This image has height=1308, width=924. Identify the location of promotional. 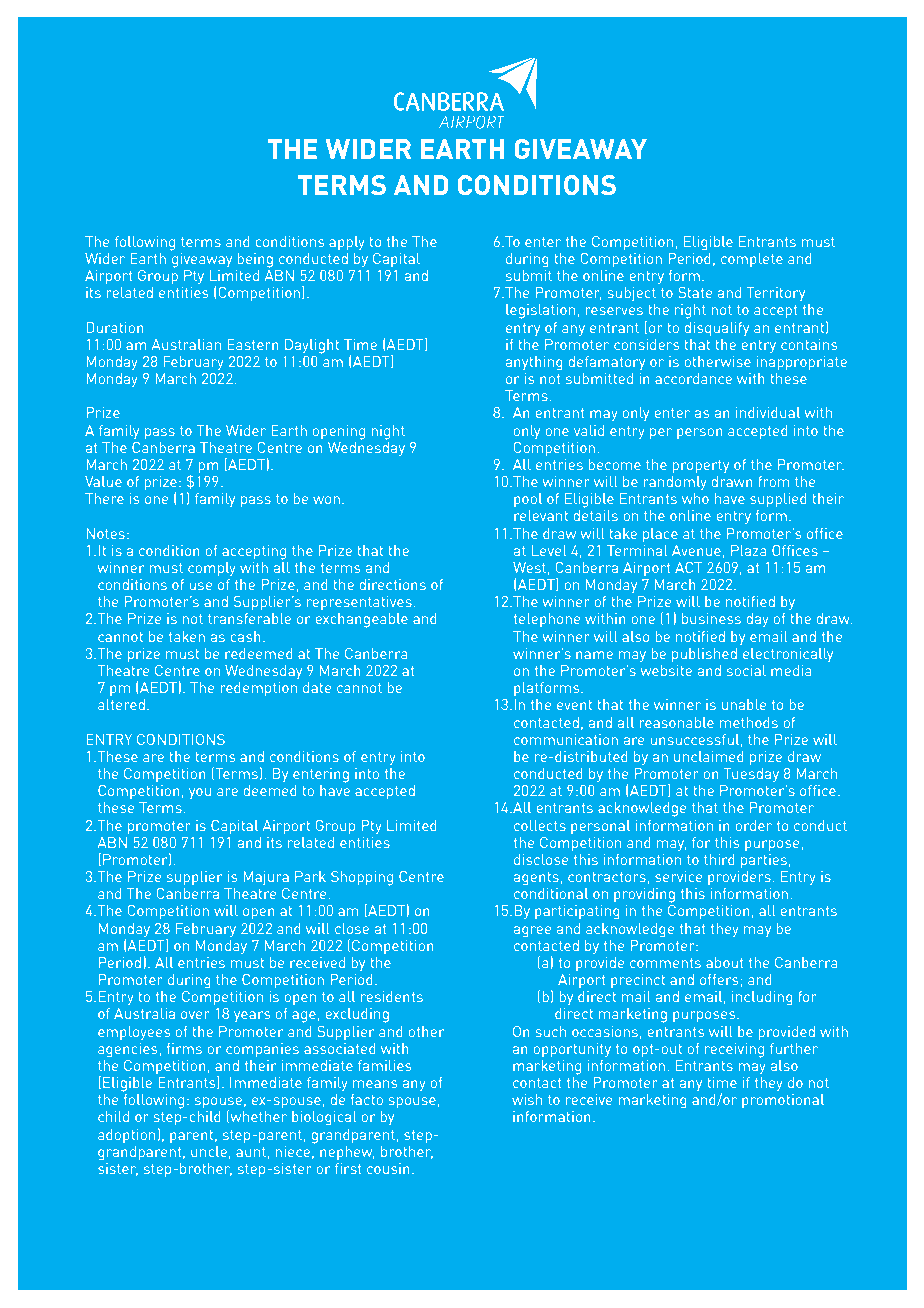
(783, 1101).
